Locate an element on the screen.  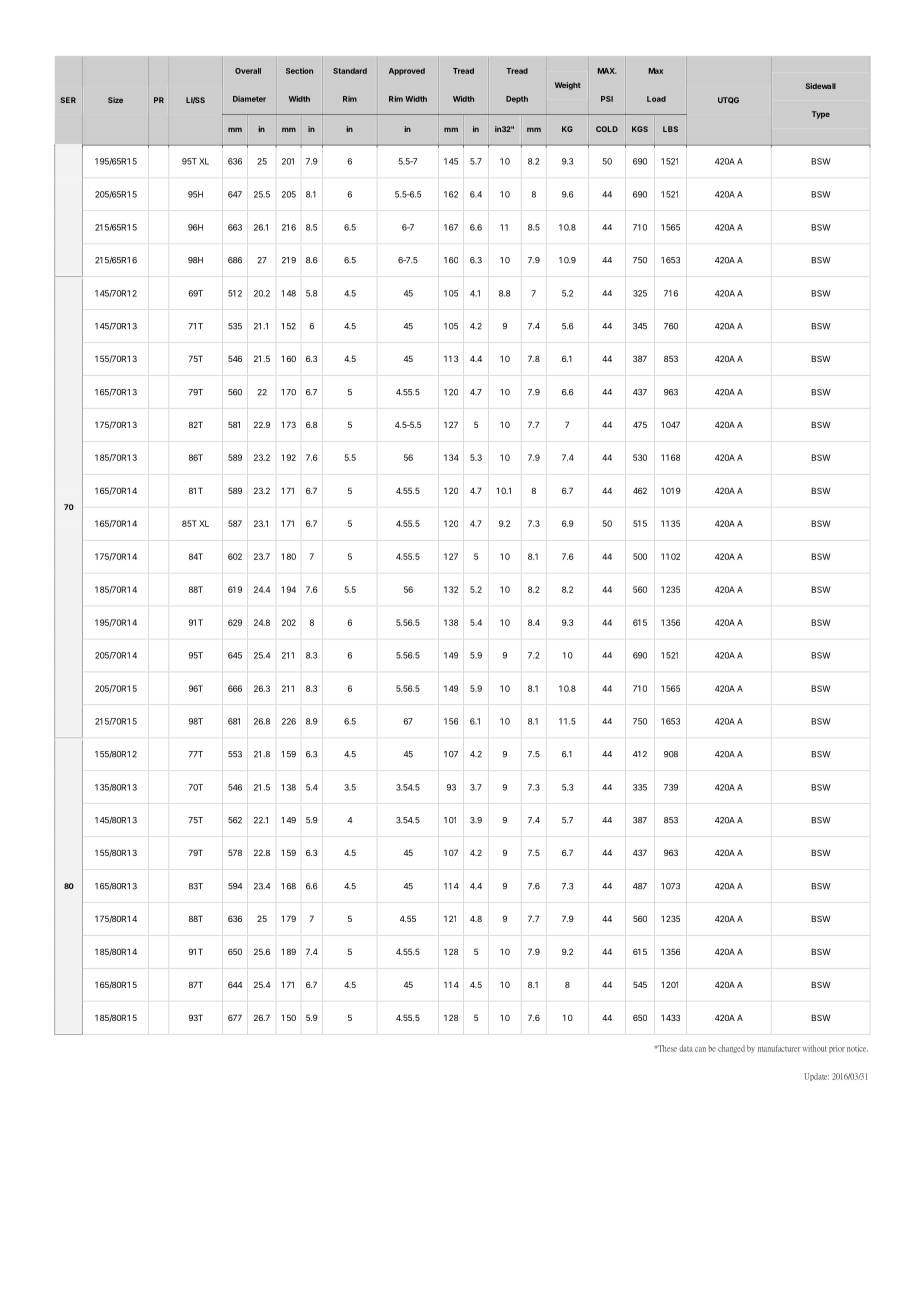
COLD is located at coordinates (607, 129).
